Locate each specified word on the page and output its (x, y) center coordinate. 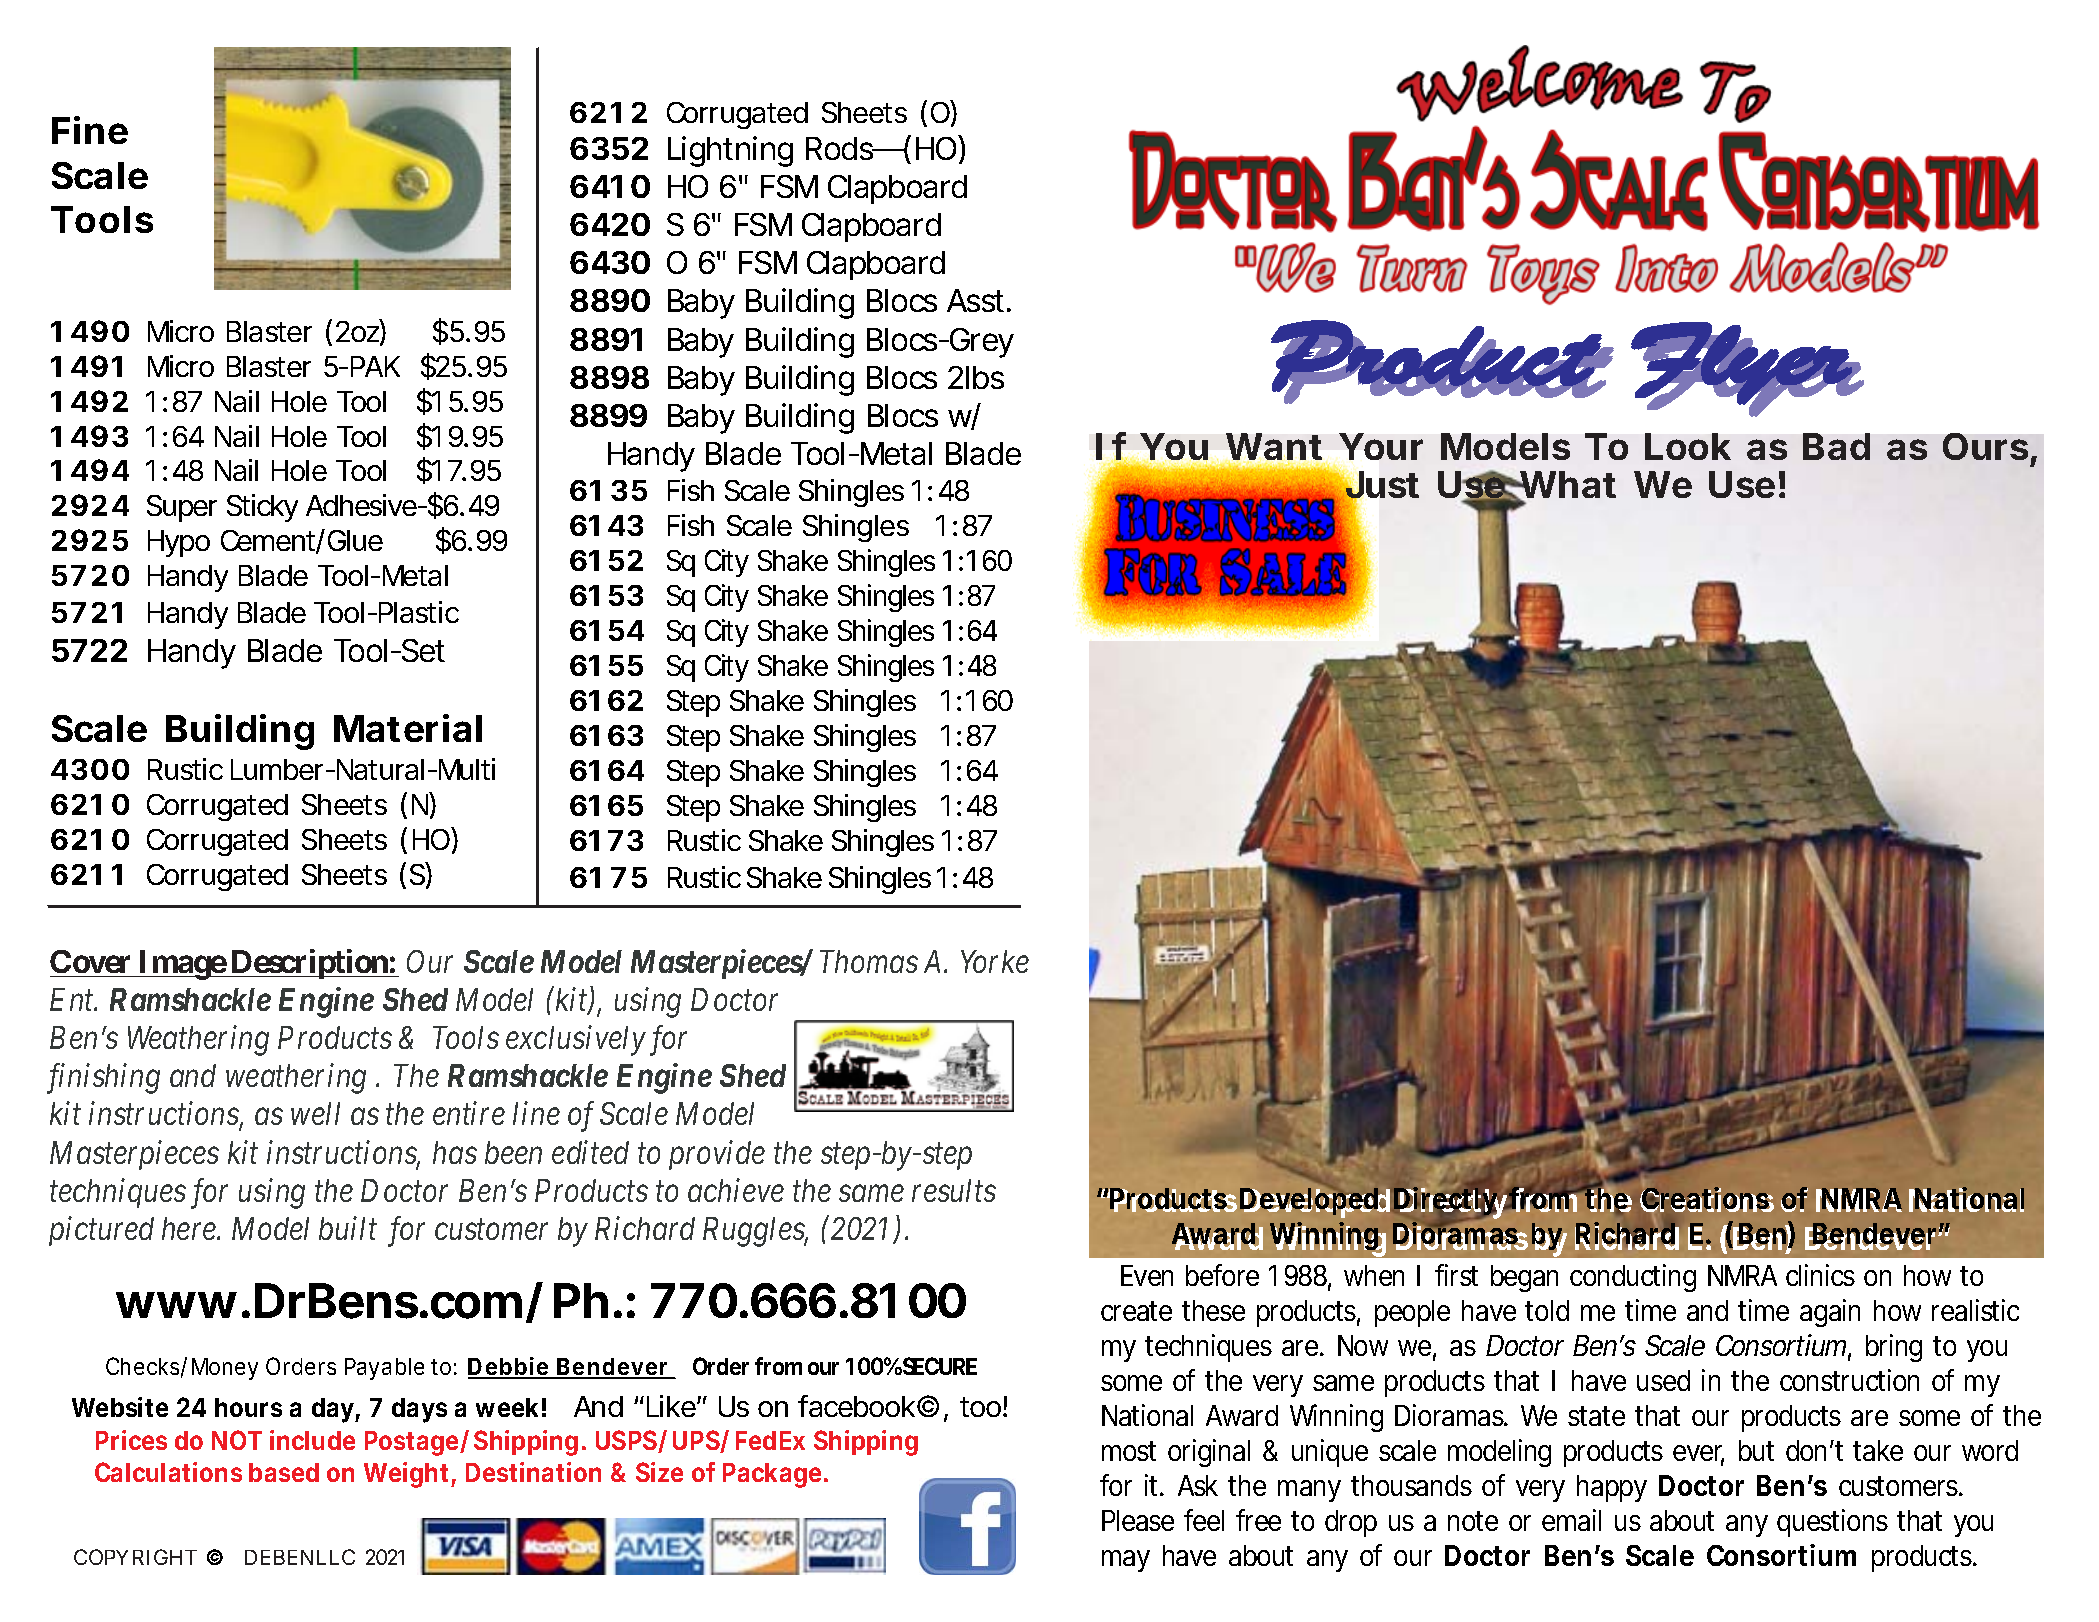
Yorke (995, 961)
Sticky (262, 508)
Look (1688, 446)
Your (1381, 446)
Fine (90, 130)
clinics (1820, 1275)
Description (309, 964)
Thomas (869, 961)
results (954, 1190)
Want (1274, 448)
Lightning (730, 151)
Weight (406, 1475)
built (348, 1228)
